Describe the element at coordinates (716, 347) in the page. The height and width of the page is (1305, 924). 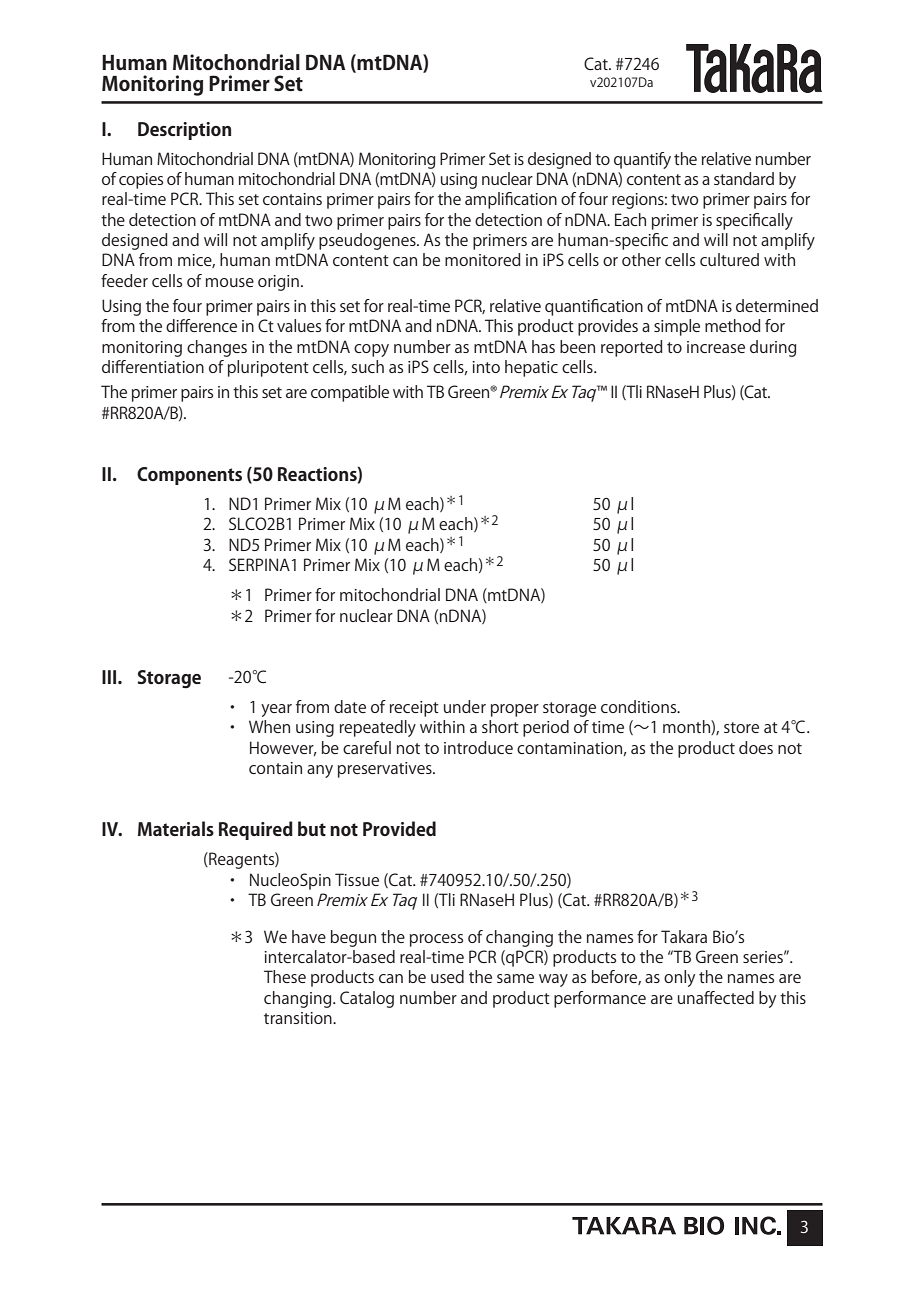
I see `increase` at that location.
